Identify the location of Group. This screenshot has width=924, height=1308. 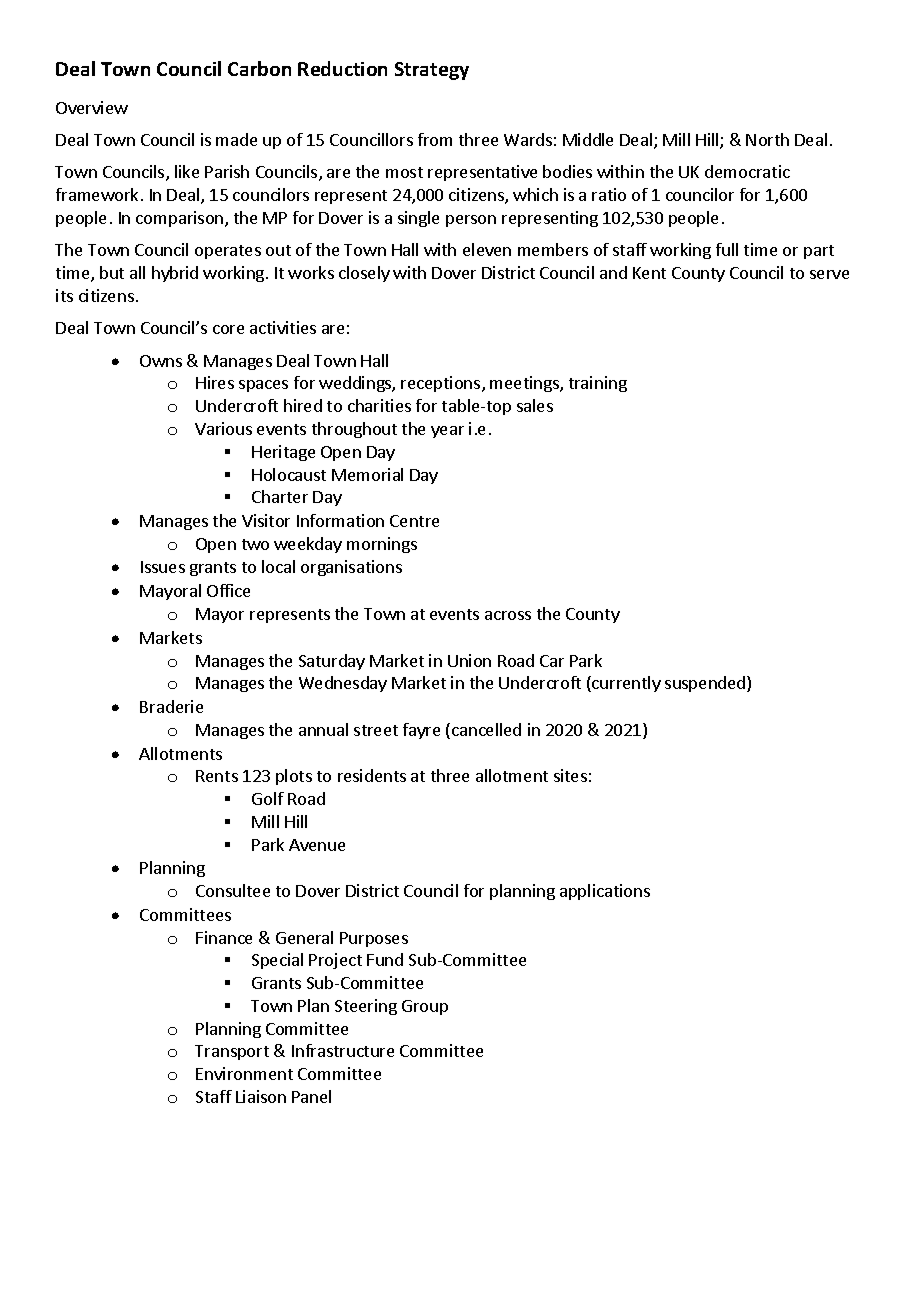
(425, 1007).
